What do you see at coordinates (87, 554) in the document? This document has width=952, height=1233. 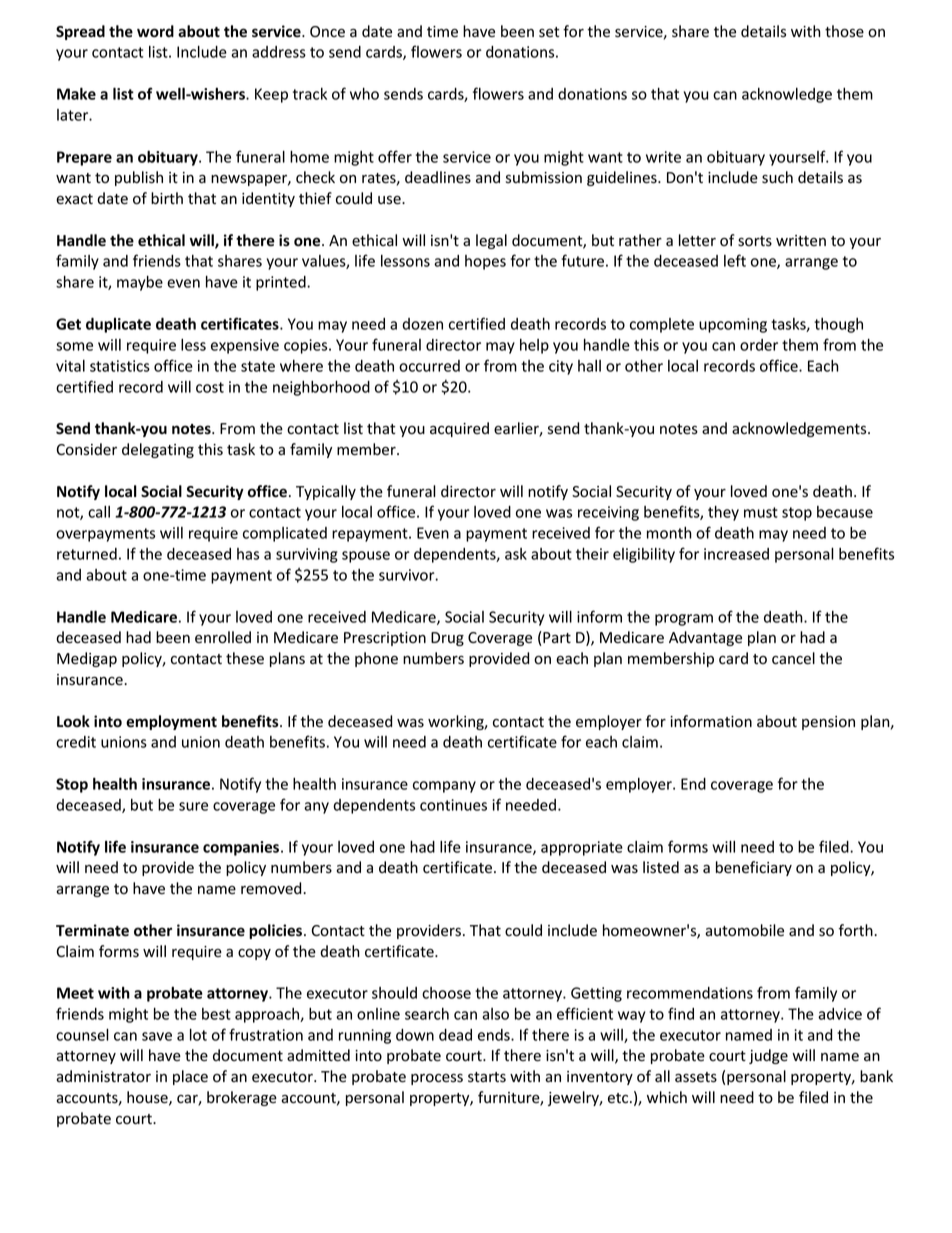 I see `returned` at bounding box center [87, 554].
